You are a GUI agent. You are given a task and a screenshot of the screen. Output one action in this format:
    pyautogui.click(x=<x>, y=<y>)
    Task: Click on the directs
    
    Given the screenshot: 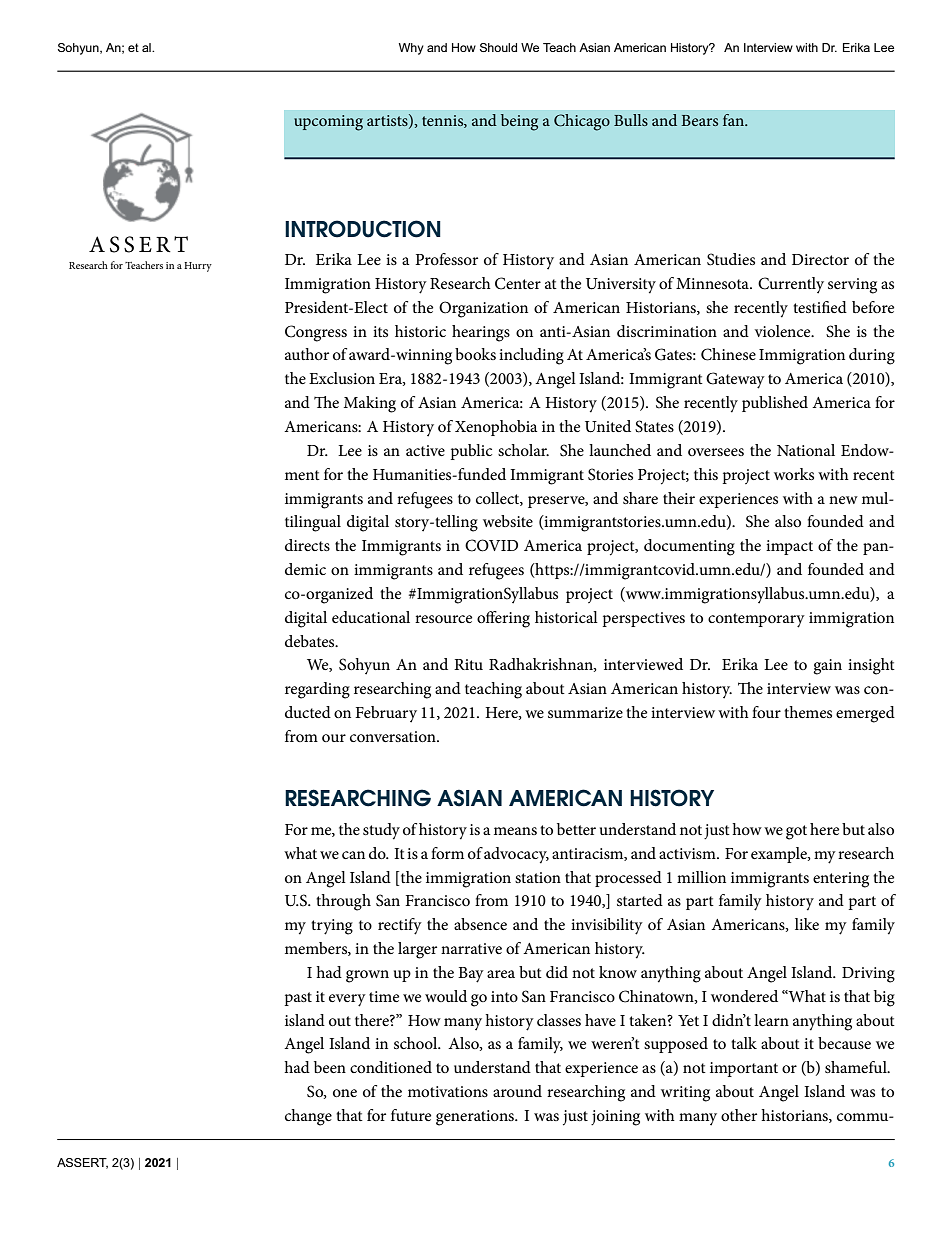 What is the action you would take?
    pyautogui.click(x=307, y=545)
